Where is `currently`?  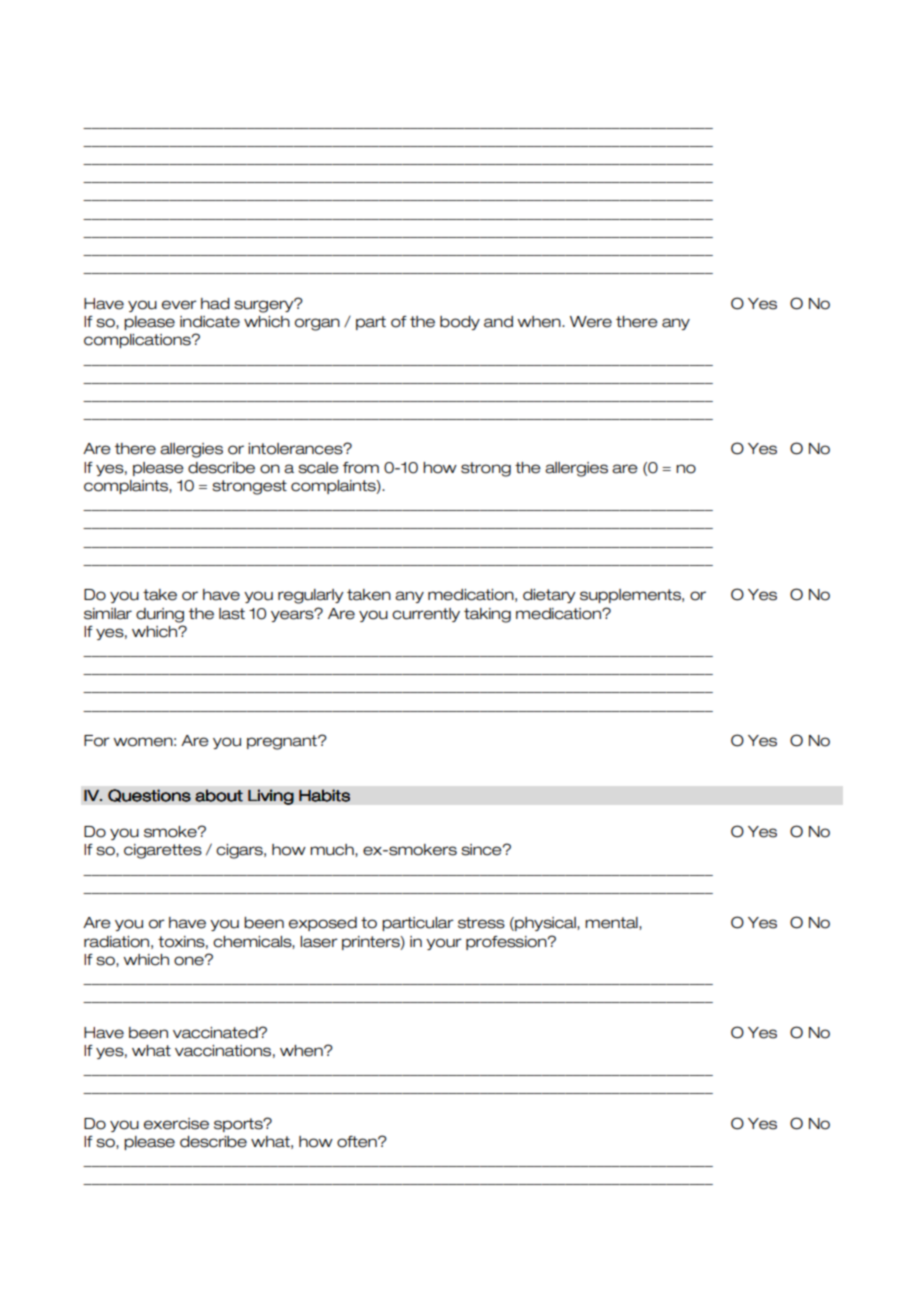 currently is located at coordinates (426, 615).
